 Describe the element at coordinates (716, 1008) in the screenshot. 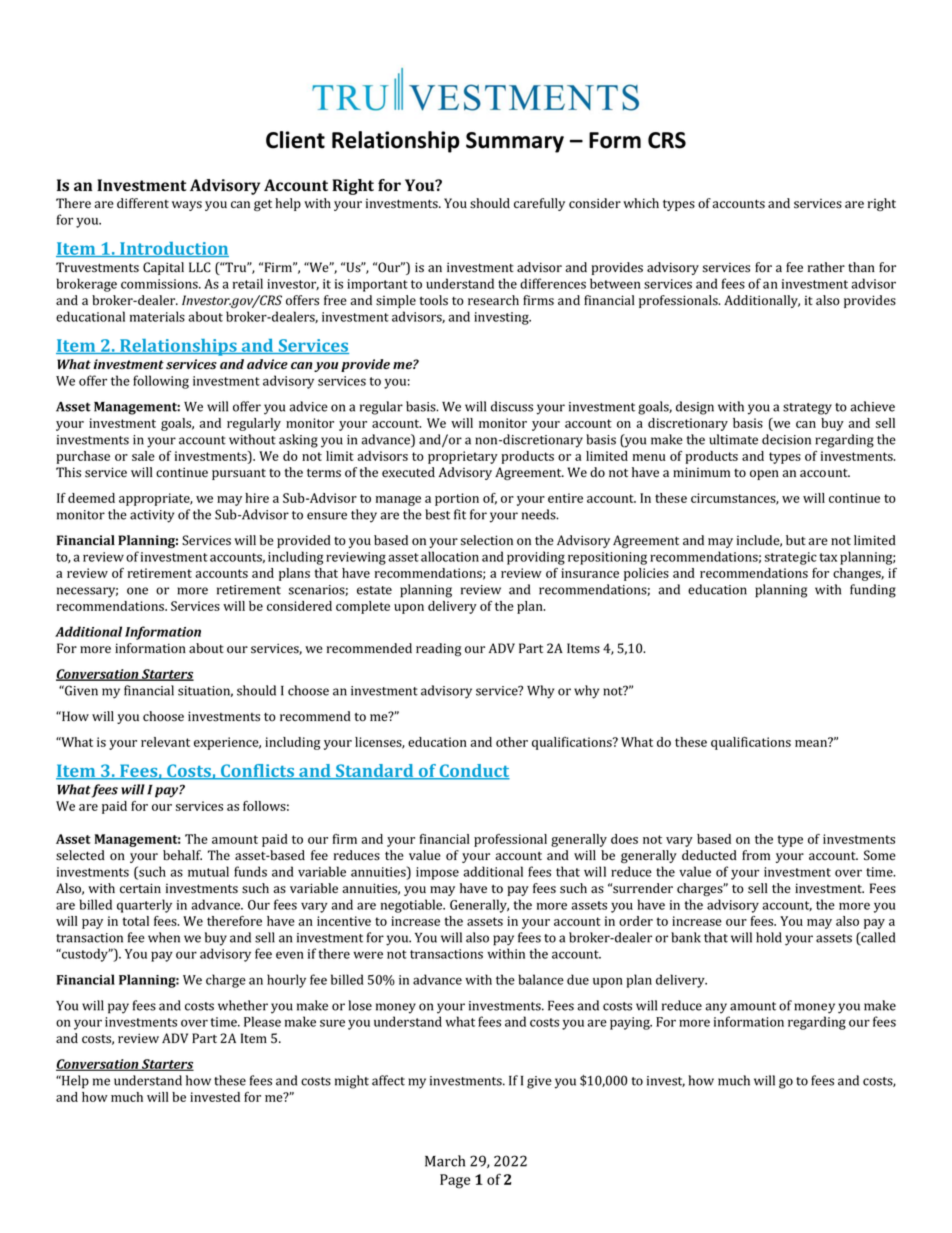

I see `any` at that location.
